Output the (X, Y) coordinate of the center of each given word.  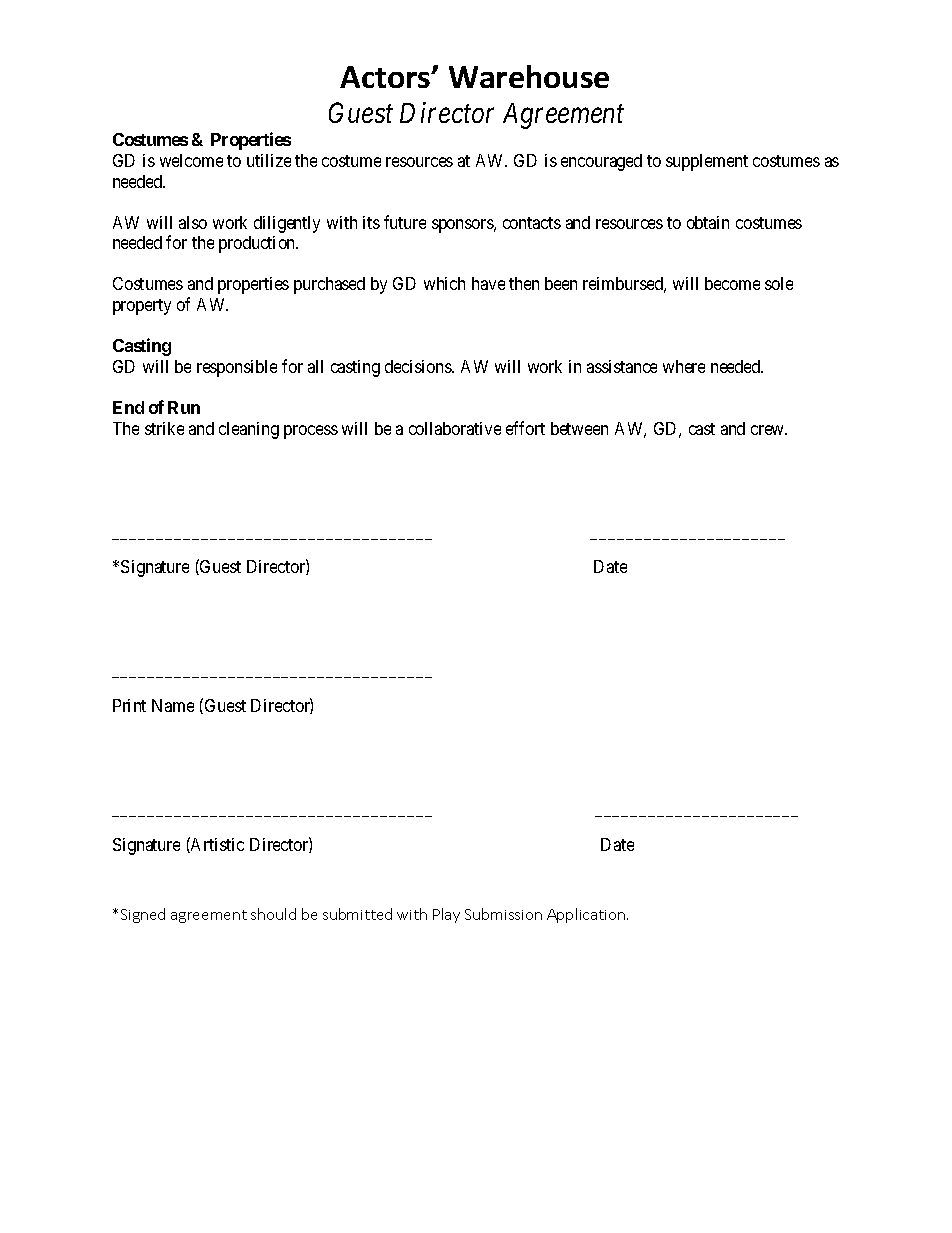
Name (173, 705)
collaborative (455, 428)
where (684, 366)
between (579, 428)
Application (586, 915)
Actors (386, 77)
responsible (237, 368)
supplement (707, 162)
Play (446, 915)
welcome (191, 160)
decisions (419, 366)
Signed (143, 915)
